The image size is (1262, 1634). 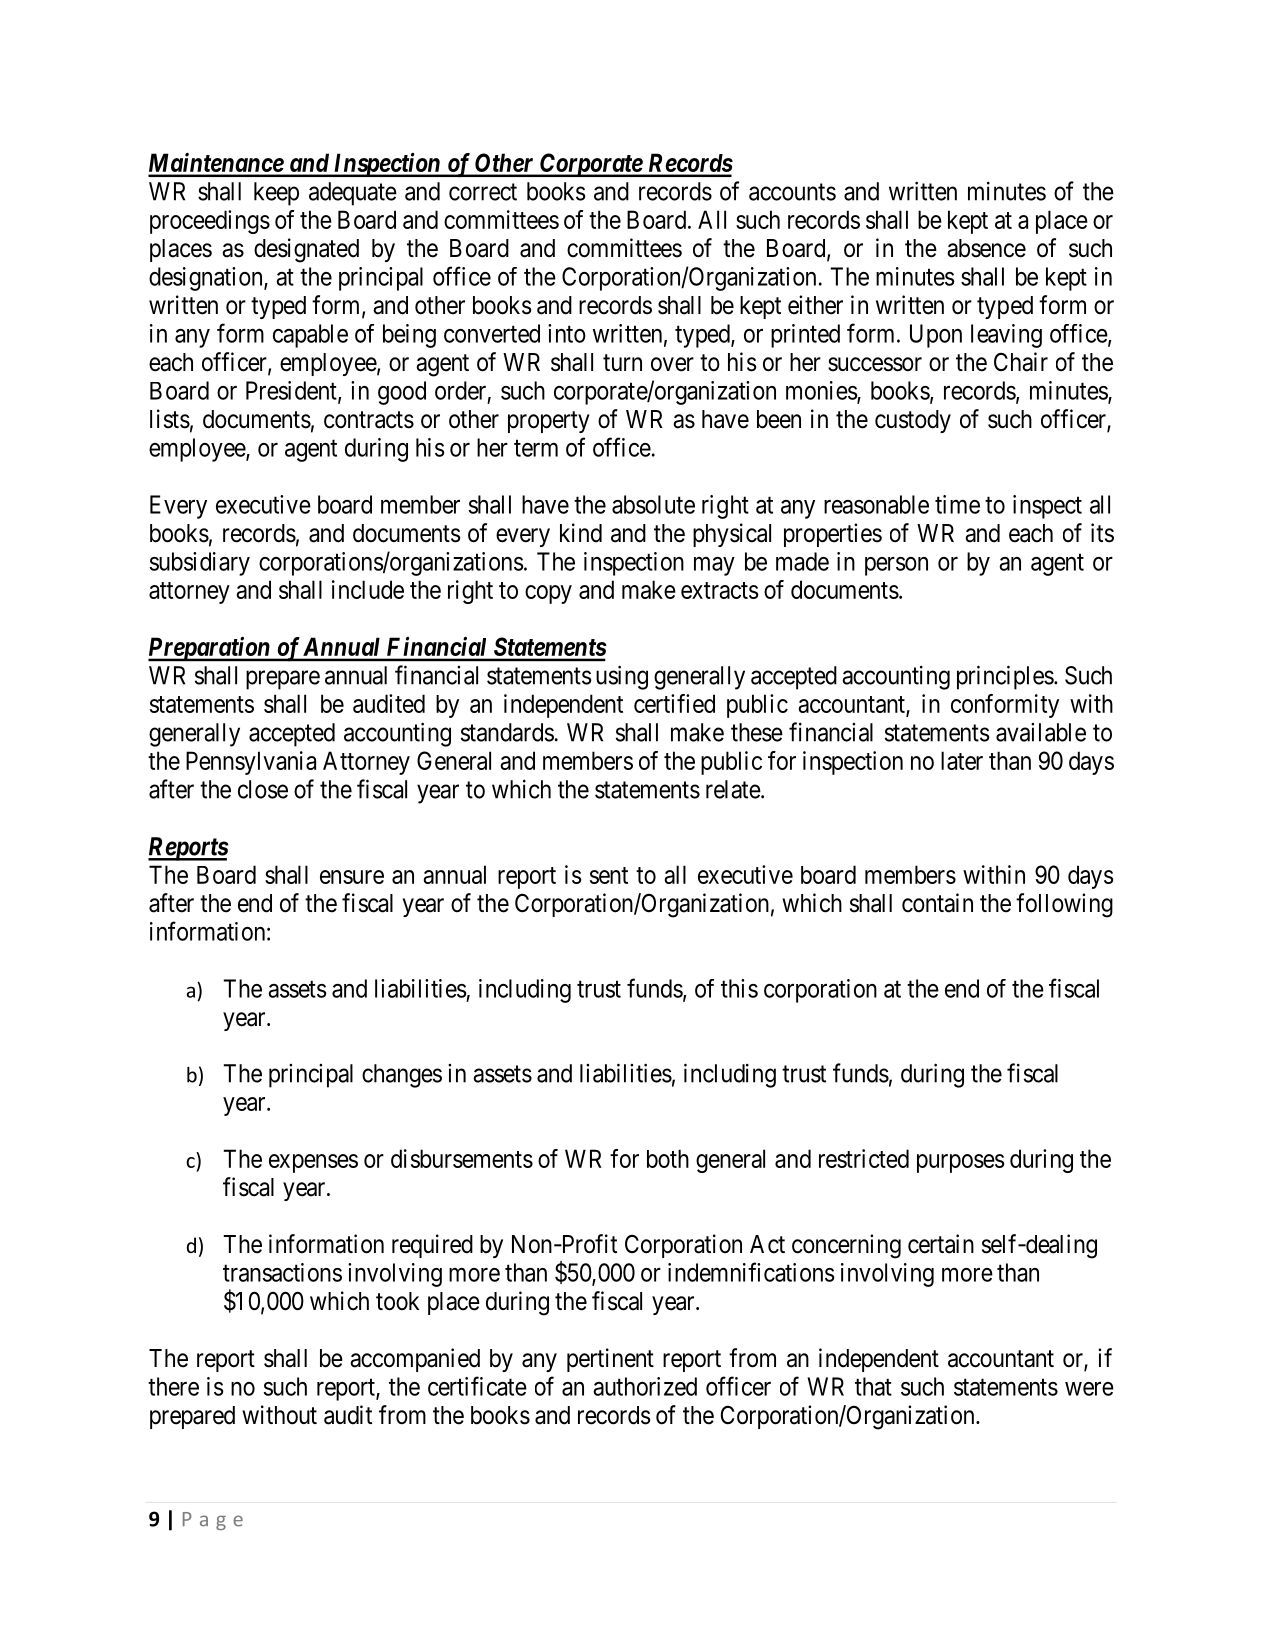 I want to click on correct, so click(x=483, y=192).
